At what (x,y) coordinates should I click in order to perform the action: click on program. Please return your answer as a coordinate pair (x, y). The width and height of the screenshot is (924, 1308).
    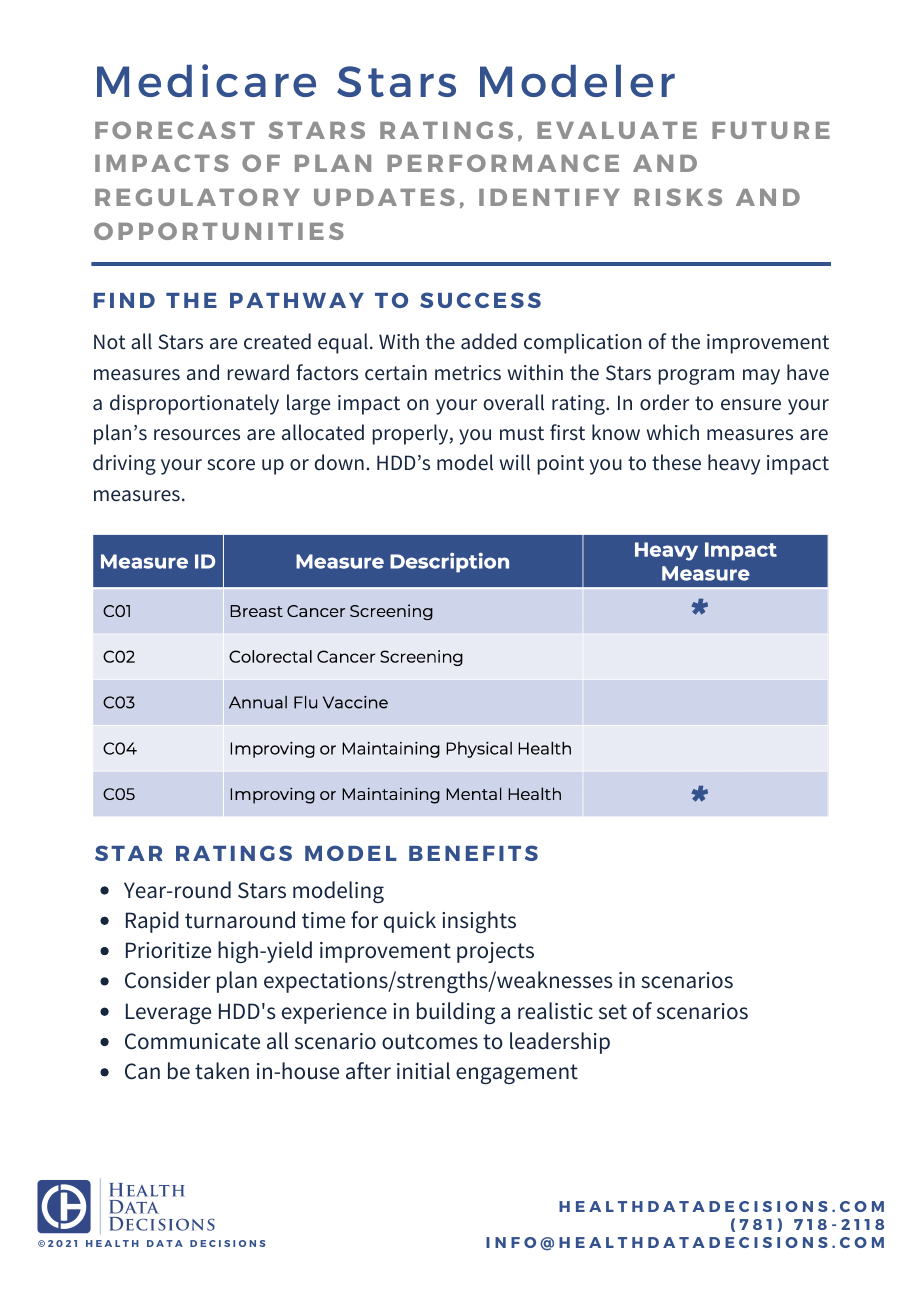
    Looking at the image, I should click on (696, 377).
